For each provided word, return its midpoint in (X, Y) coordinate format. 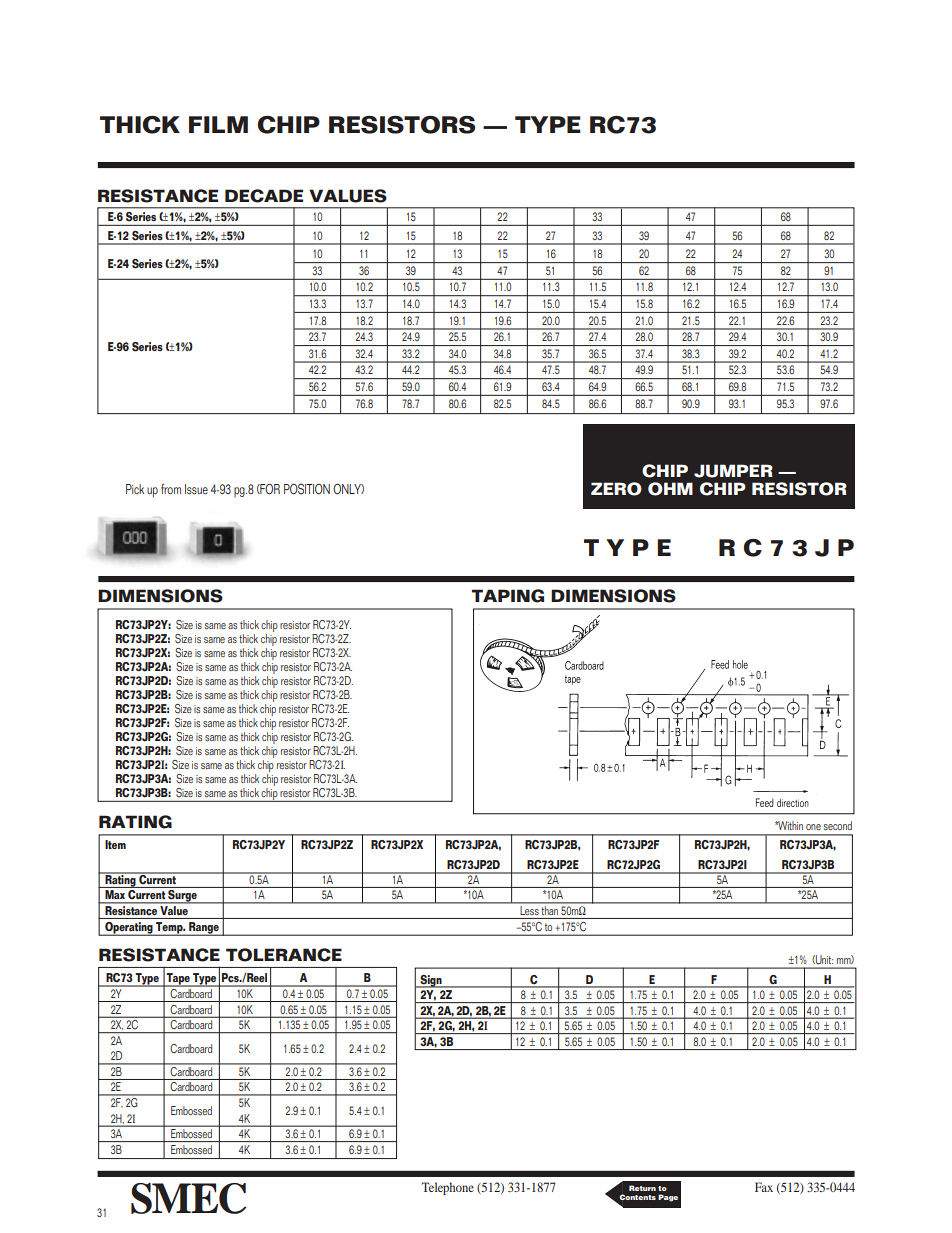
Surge (182, 897)
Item (115, 845)
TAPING (508, 596)
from (171, 489)
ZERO (616, 489)
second (838, 825)
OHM (670, 489)
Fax (764, 1187)
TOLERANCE (284, 955)
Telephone (448, 1188)
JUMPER (733, 471)
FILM (218, 124)
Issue (196, 489)
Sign (431, 981)
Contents (637, 1197)
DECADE (264, 196)
